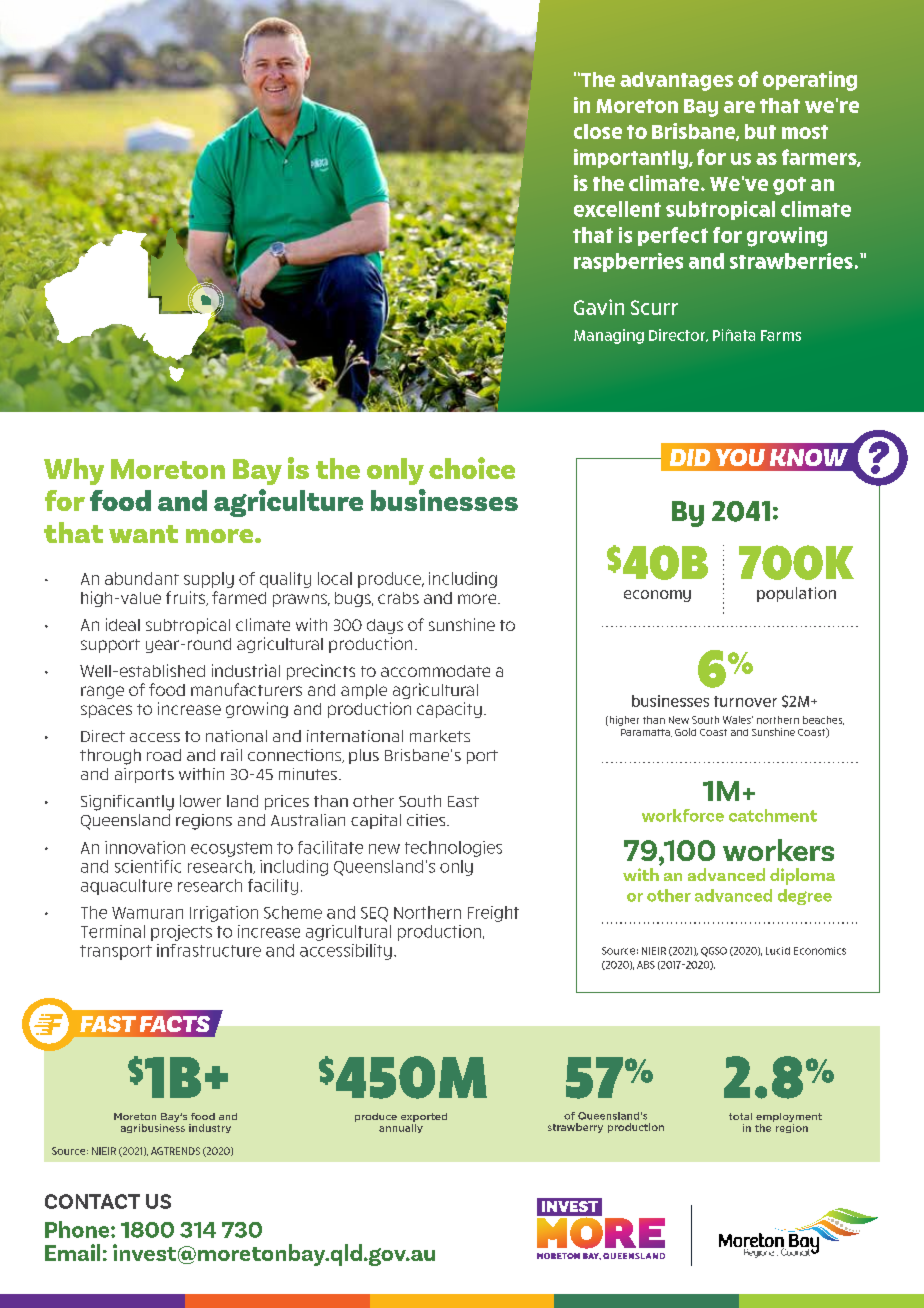 The width and height of the screenshot is (924, 1308). I want to click on CONTACT, so click(92, 1201).
